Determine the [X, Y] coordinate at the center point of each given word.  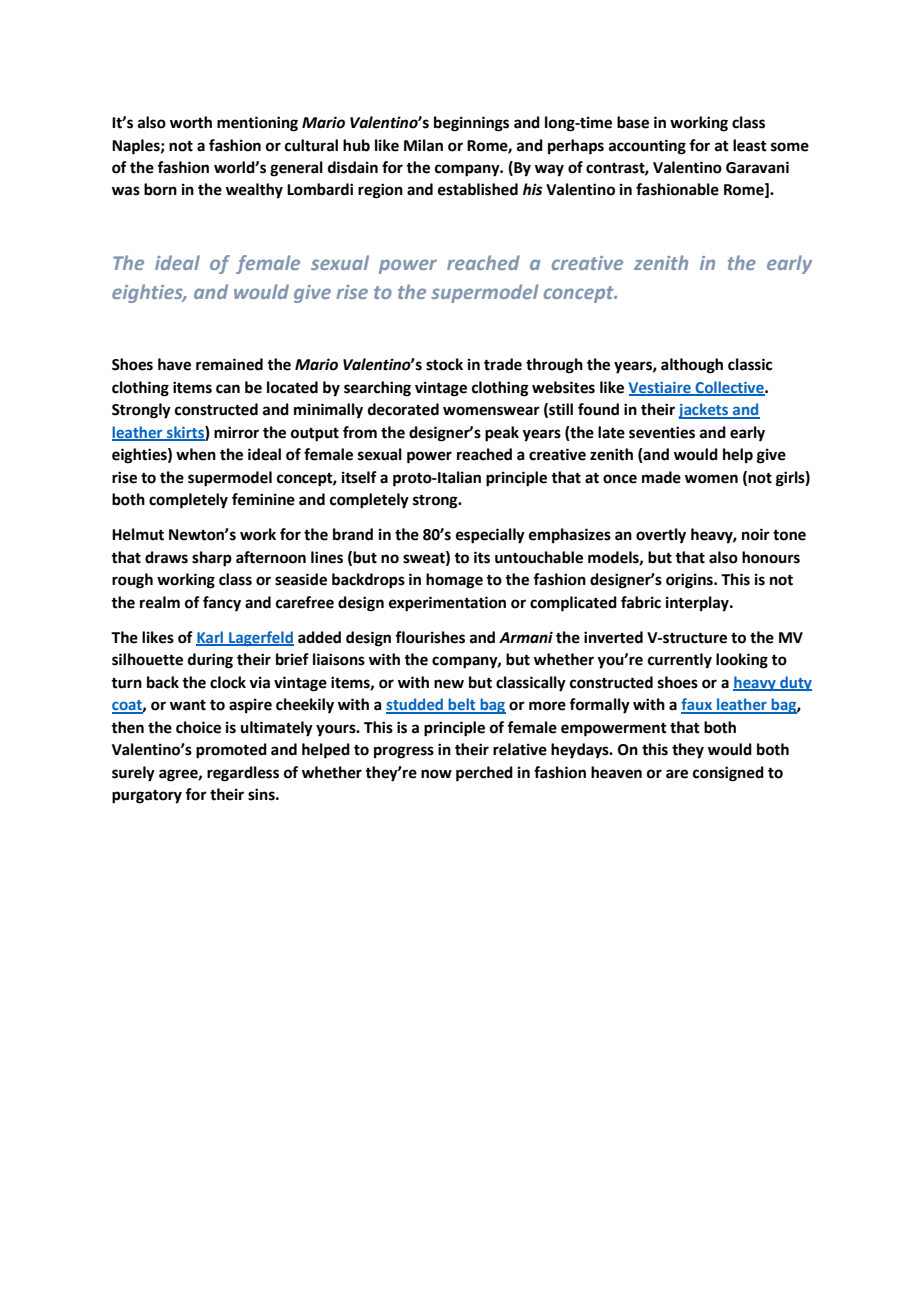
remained [229, 364]
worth [191, 122]
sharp [212, 559]
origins [690, 581]
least [750, 145]
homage [454, 581]
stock [444, 364]
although [692, 366]
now [436, 774]
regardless [243, 774]
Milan [423, 145]
